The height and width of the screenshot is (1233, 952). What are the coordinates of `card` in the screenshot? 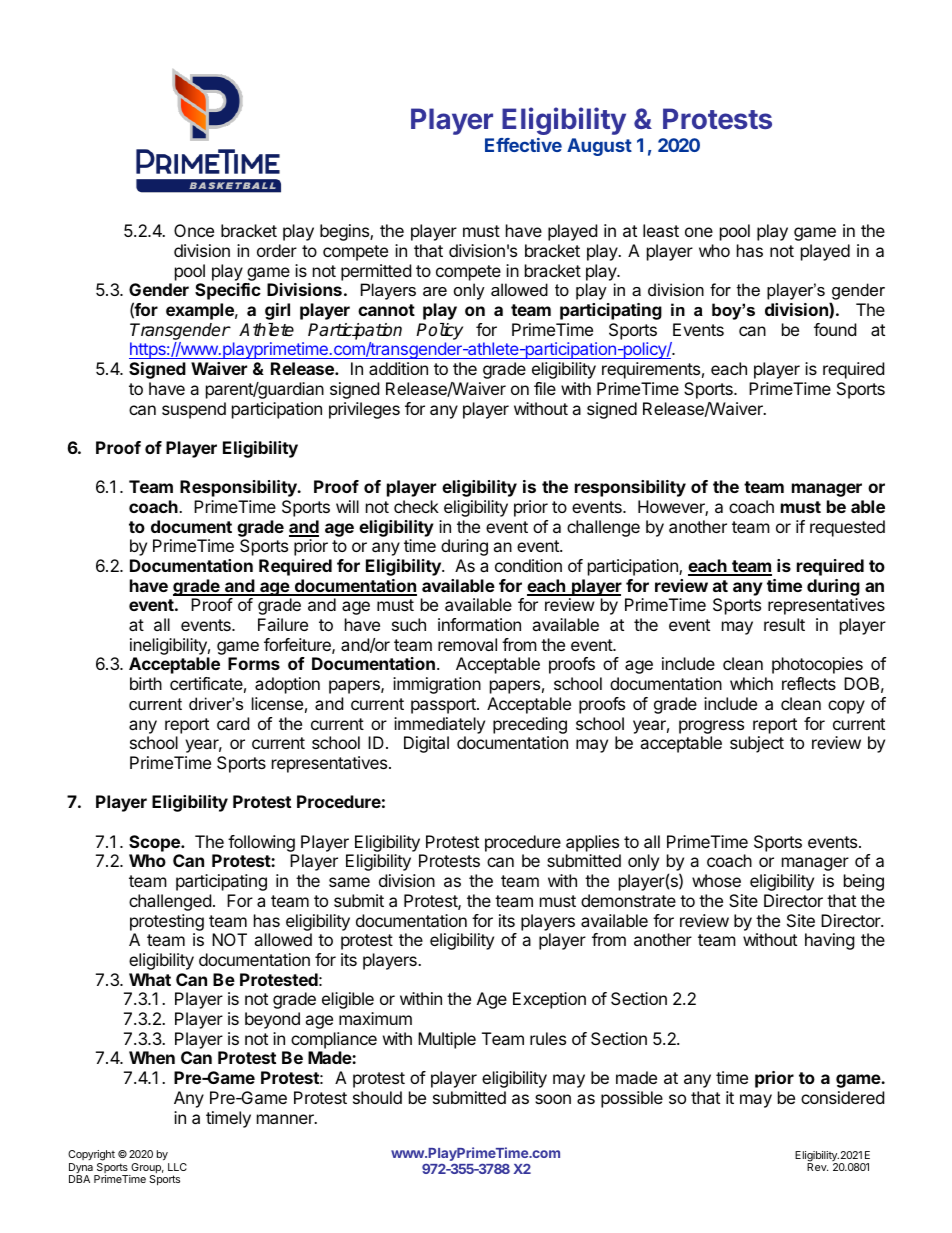 It's located at (233, 723).
